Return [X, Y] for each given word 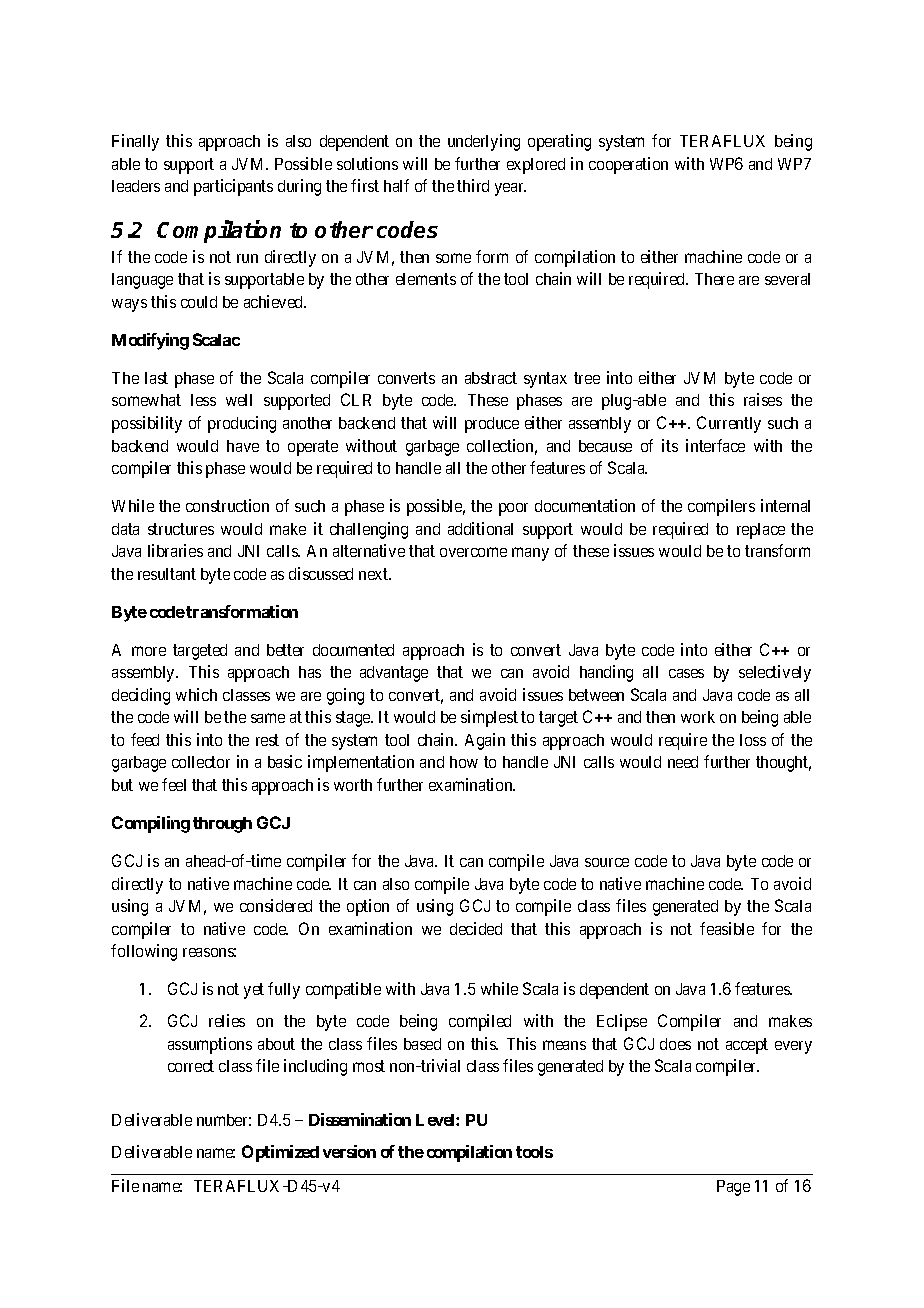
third [473, 185]
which [196, 694]
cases [686, 673]
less [203, 400]
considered [276, 905]
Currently [729, 424]
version [349, 1151]
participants [233, 187]
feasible [727, 928]
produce [492, 425]
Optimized [280, 1153]
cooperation [628, 165]
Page [733, 1188]
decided [476, 928]
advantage [394, 674]
